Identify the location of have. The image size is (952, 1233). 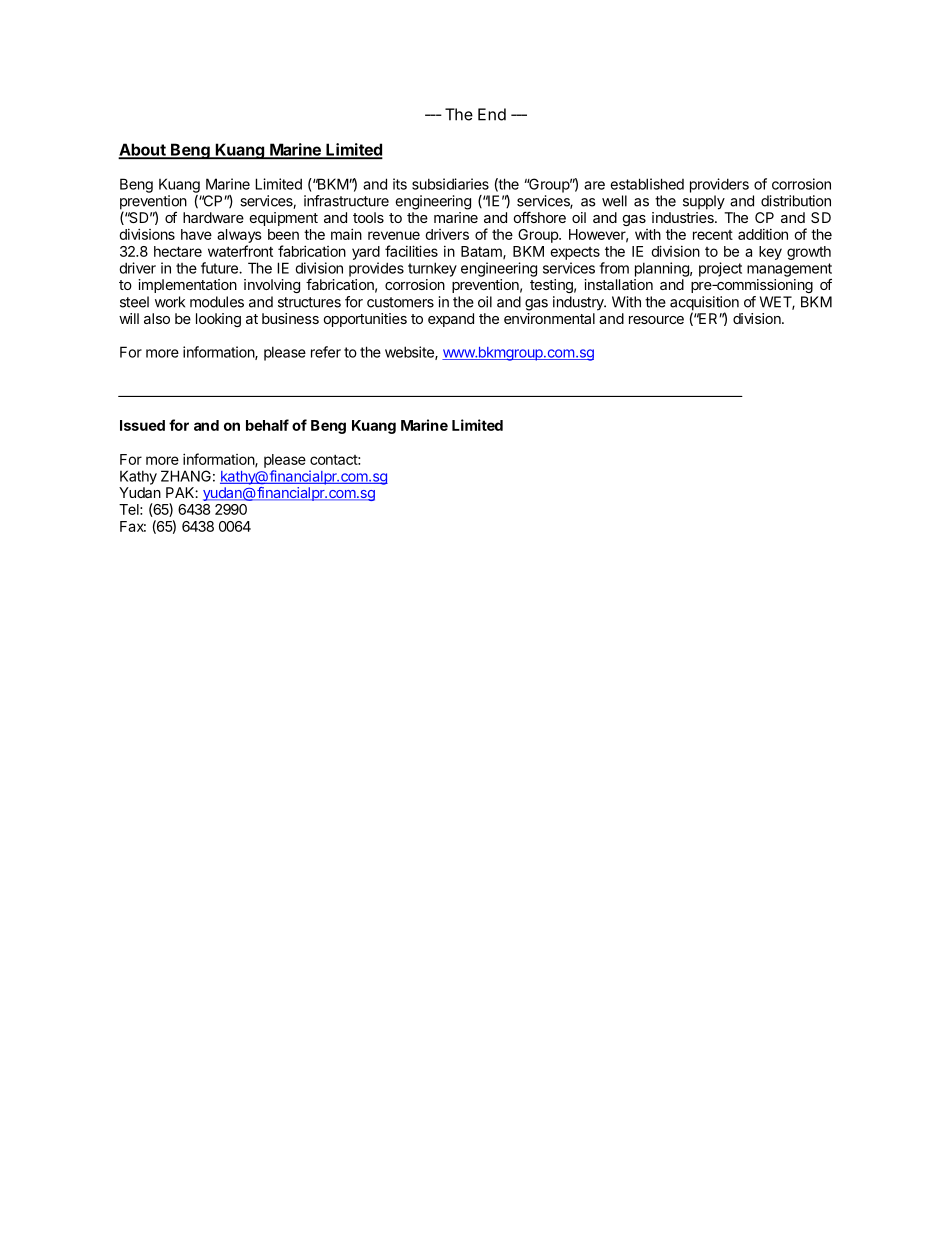
(196, 234).
